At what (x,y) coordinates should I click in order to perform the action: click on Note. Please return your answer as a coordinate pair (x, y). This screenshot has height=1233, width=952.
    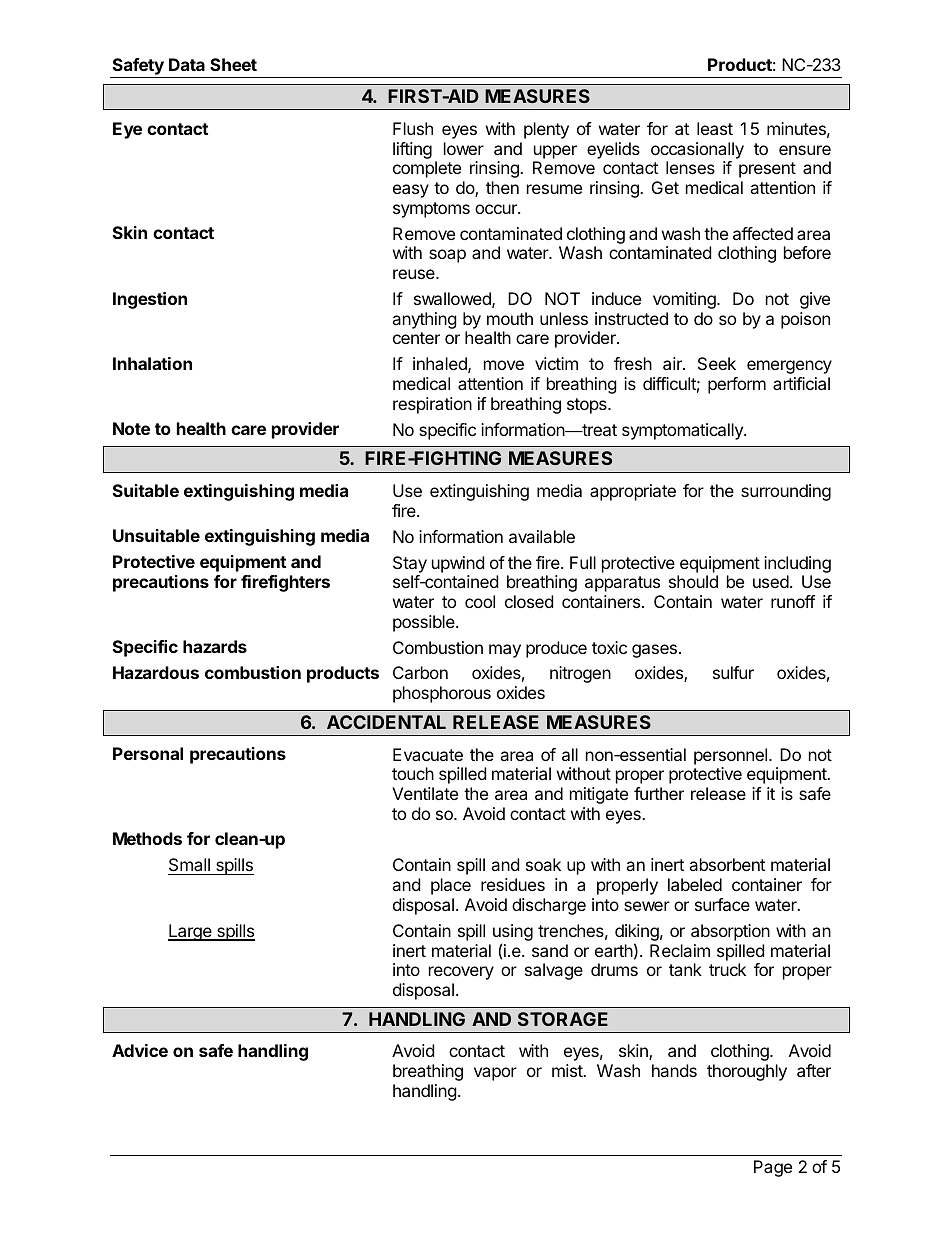
    Looking at the image, I should click on (131, 428).
